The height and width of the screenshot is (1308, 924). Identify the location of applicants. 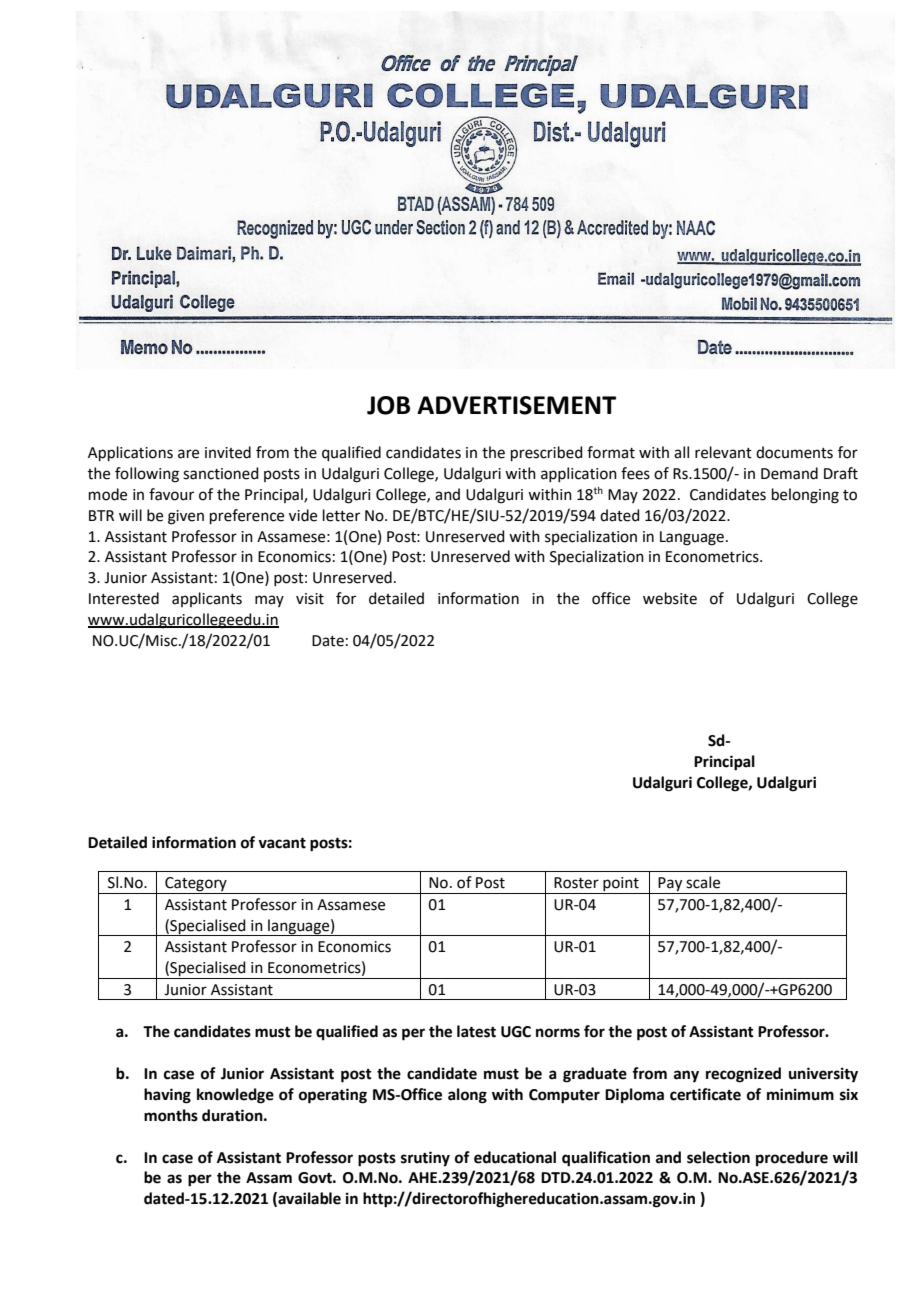
(207, 599).
